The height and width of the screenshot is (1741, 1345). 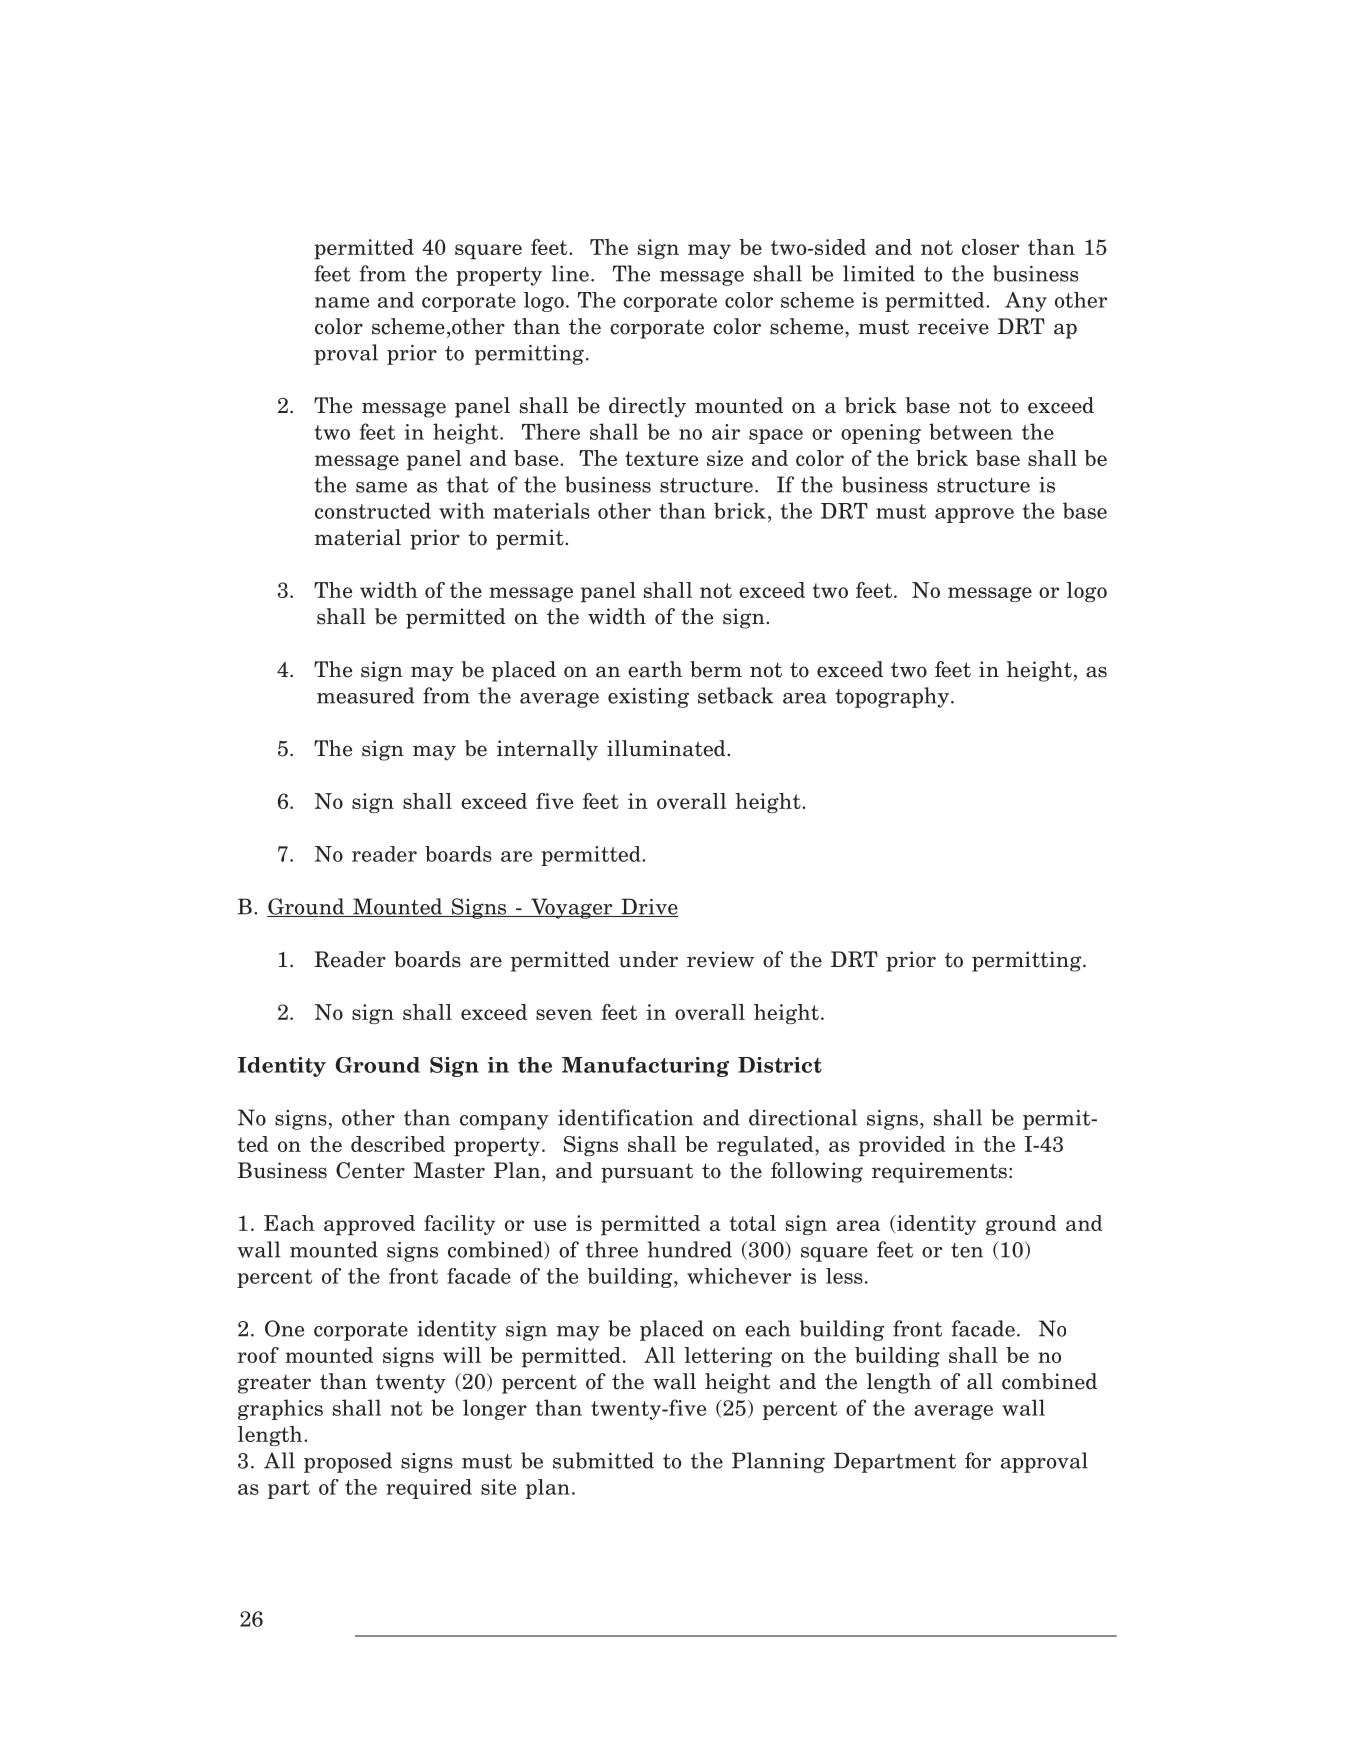 What do you see at coordinates (342, 302) in the screenshot?
I see `name` at bounding box center [342, 302].
